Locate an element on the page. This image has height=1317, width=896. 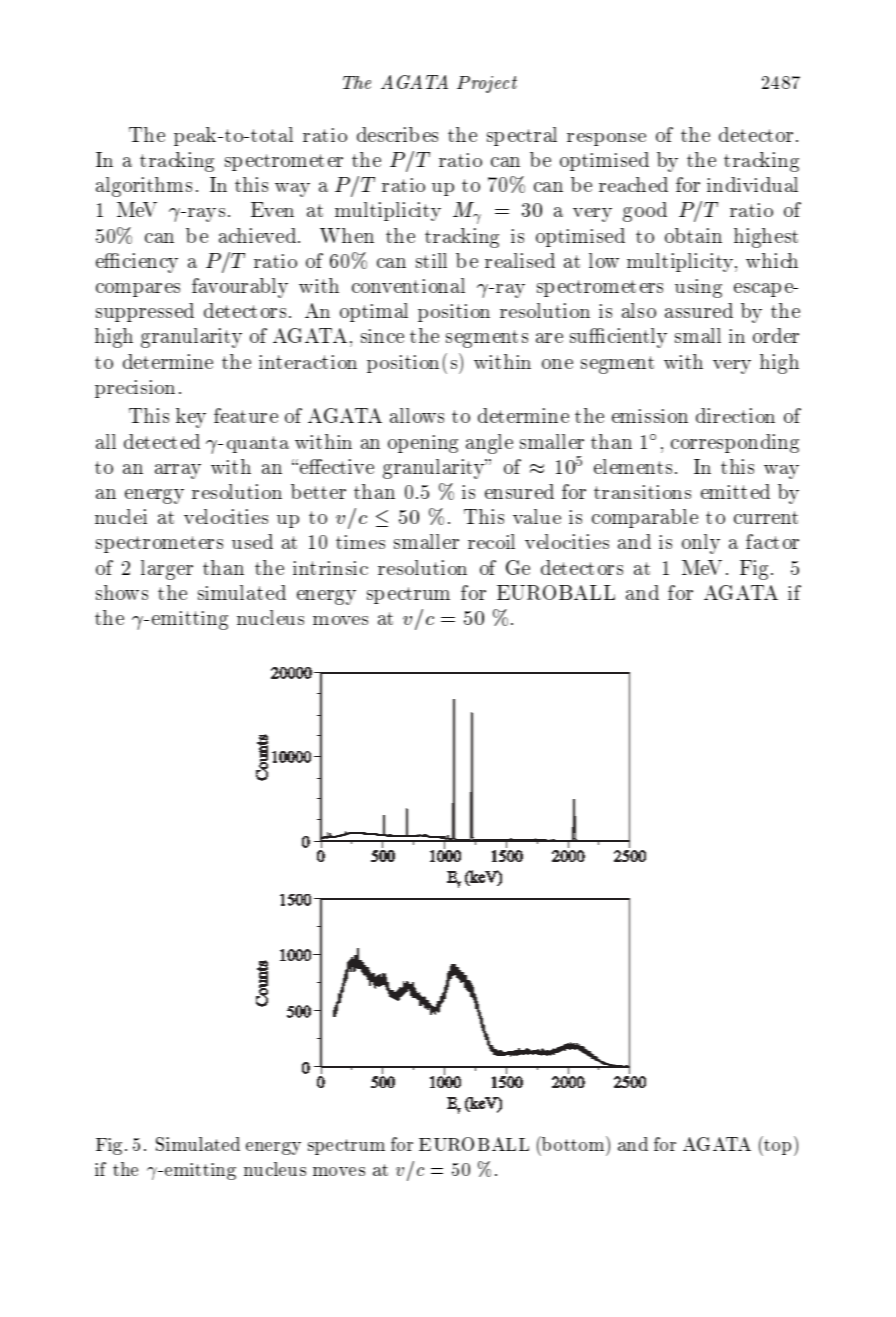
only is located at coordinates (701, 544).
